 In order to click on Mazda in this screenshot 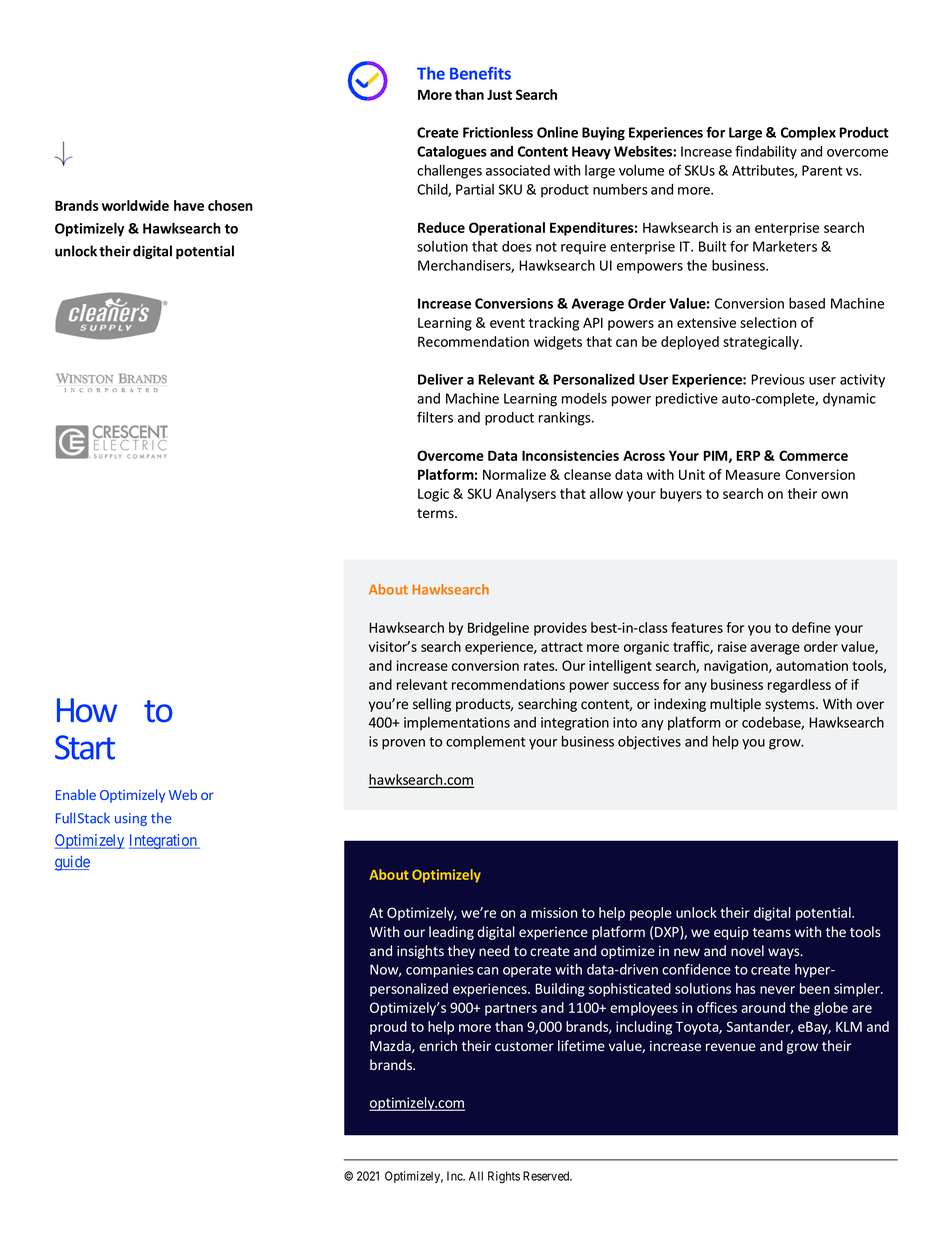, I will do `click(391, 1046)`.
